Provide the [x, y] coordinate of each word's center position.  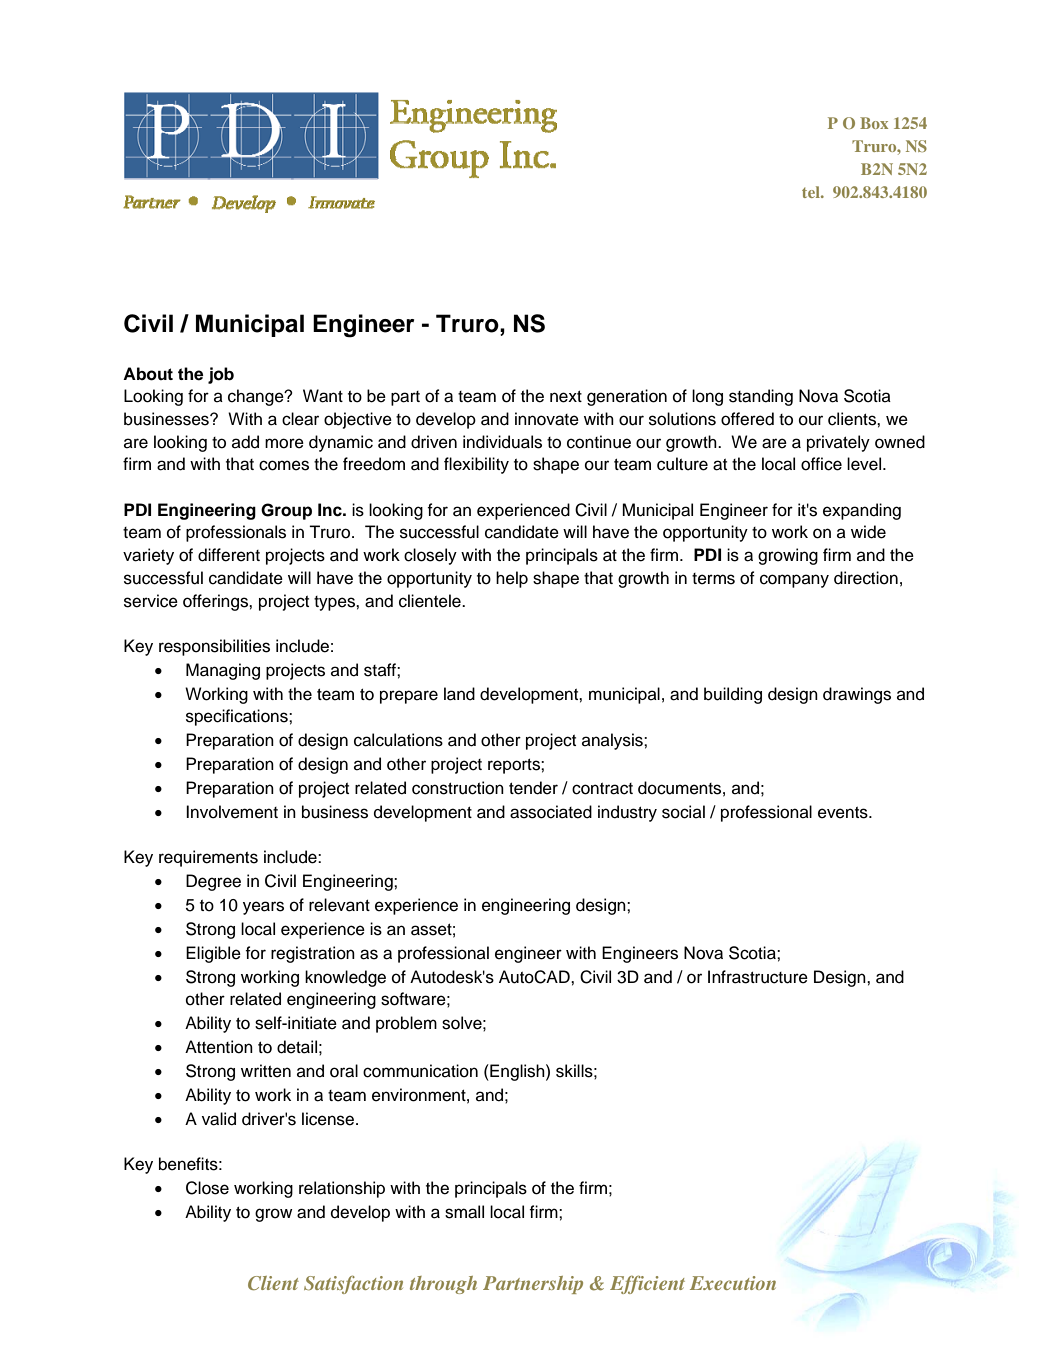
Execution [733, 1283]
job [221, 375]
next [566, 396]
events [844, 813]
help [512, 579]
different [229, 555]
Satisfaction [353, 1284]
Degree [213, 882]
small [464, 1212]
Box [874, 123]
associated [551, 812]
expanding [862, 511]
